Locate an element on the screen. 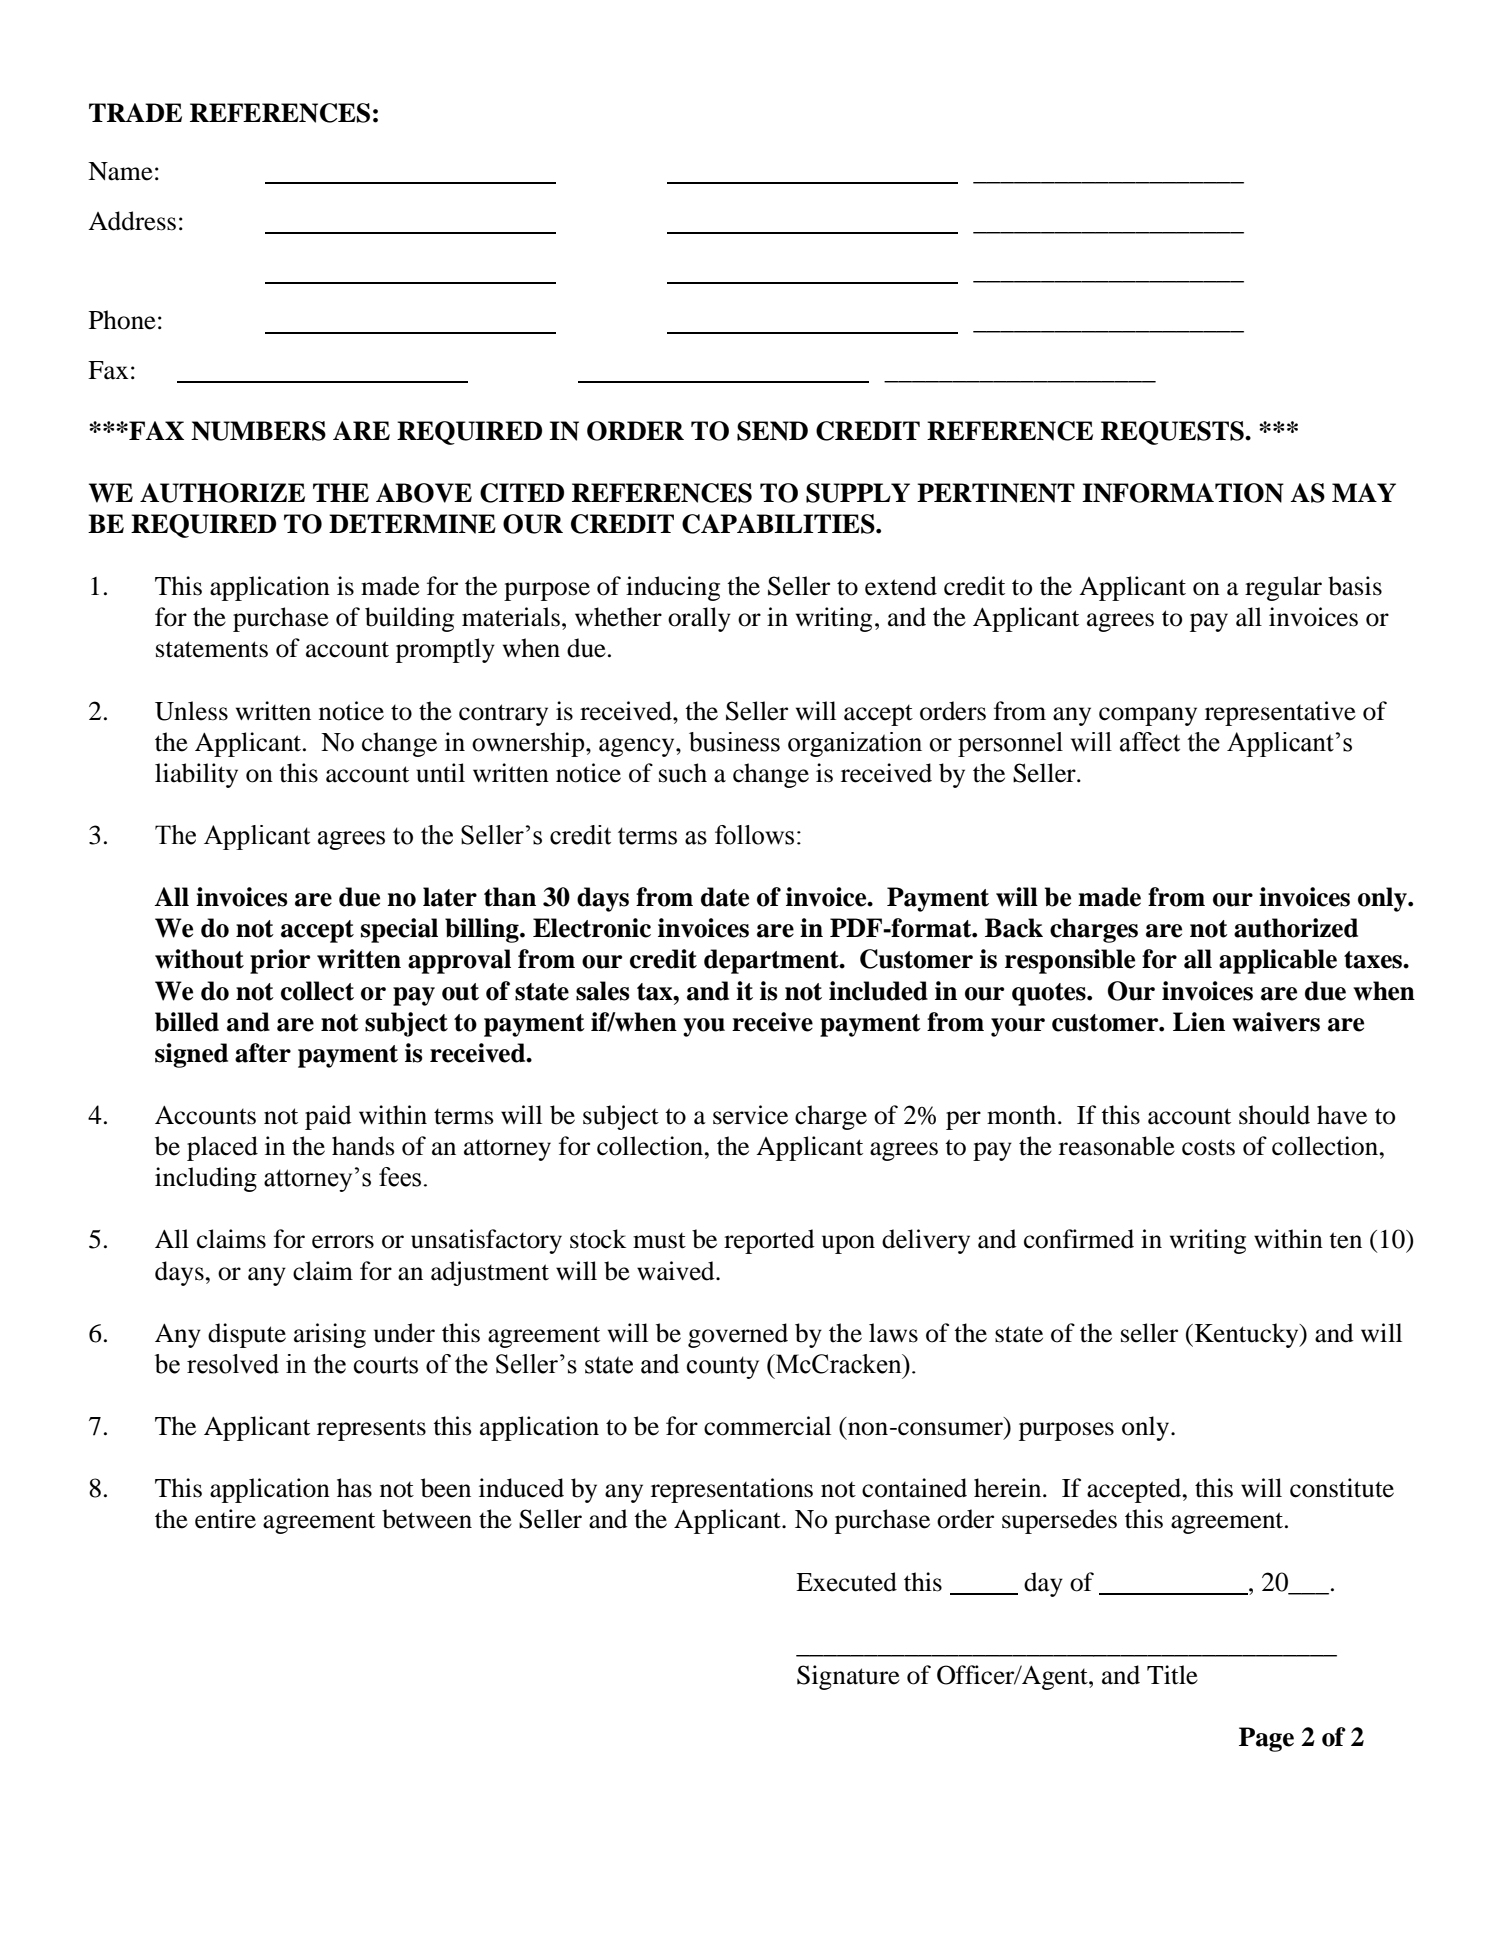 The height and width of the screenshot is (1947, 1504). SEND is located at coordinates (772, 431).
